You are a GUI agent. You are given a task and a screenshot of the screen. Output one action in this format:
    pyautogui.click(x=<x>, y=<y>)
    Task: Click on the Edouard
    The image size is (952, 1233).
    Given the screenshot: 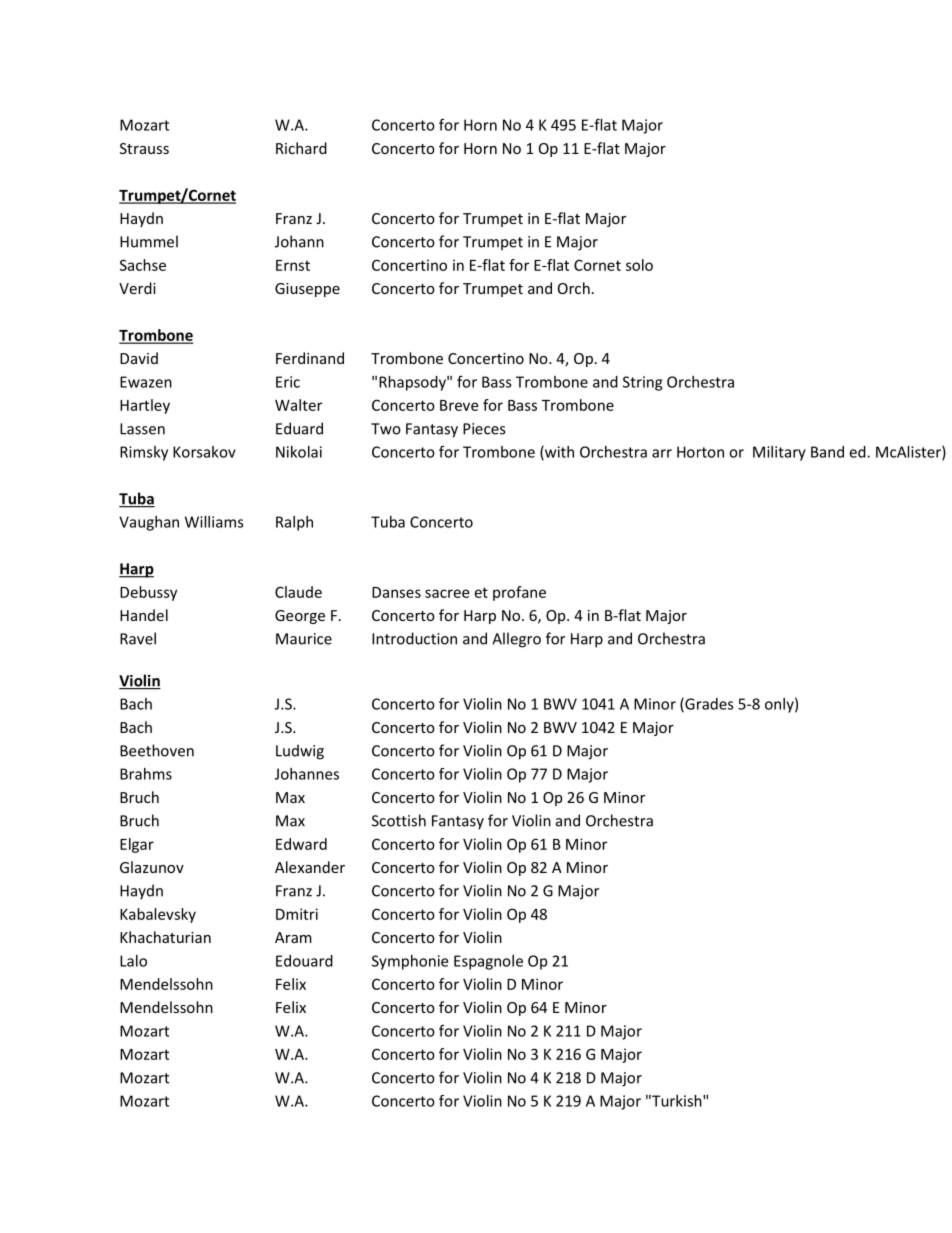 What is the action you would take?
    pyautogui.click(x=304, y=961)
